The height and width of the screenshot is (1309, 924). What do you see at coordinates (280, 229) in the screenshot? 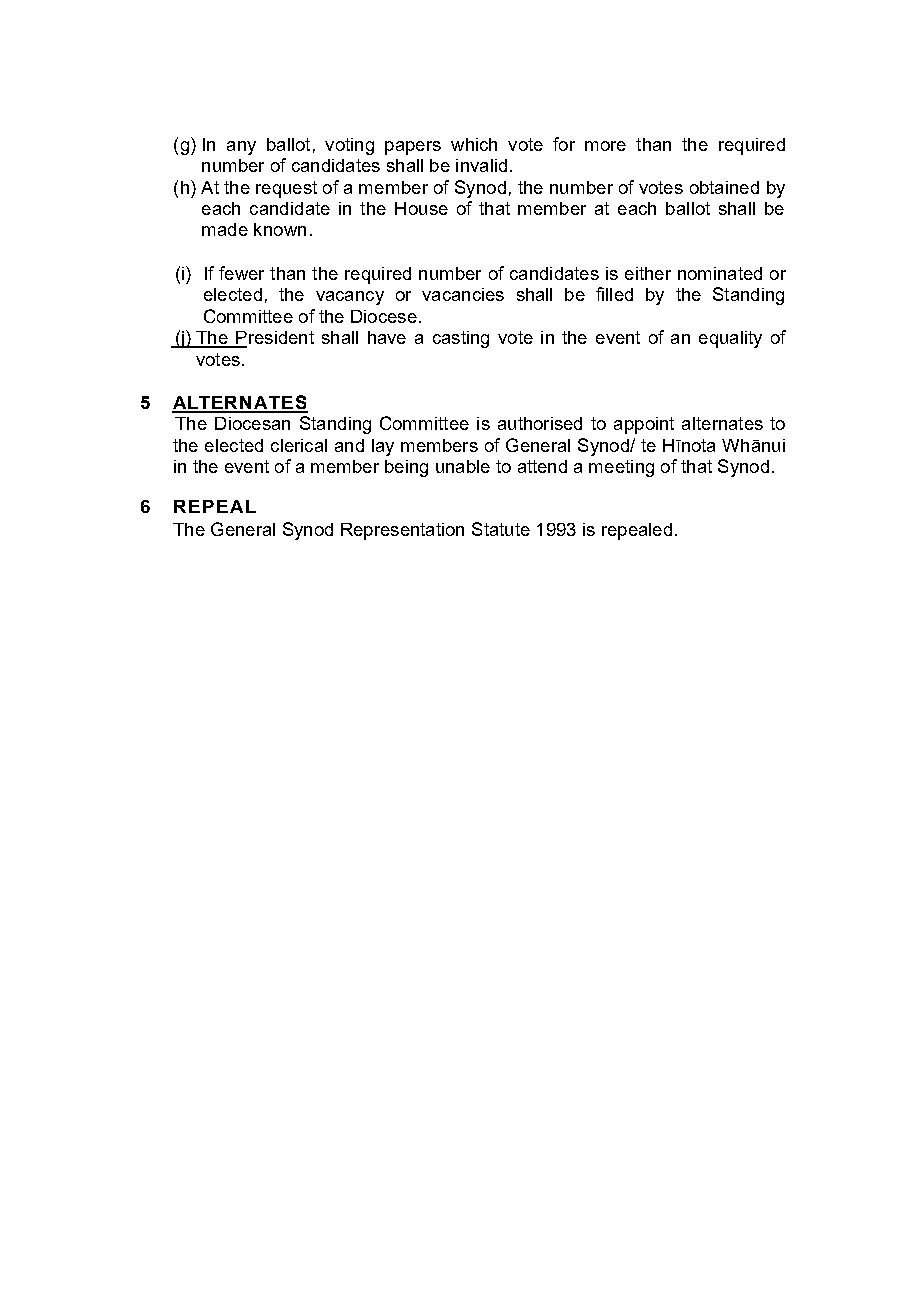
I see `known` at bounding box center [280, 229].
